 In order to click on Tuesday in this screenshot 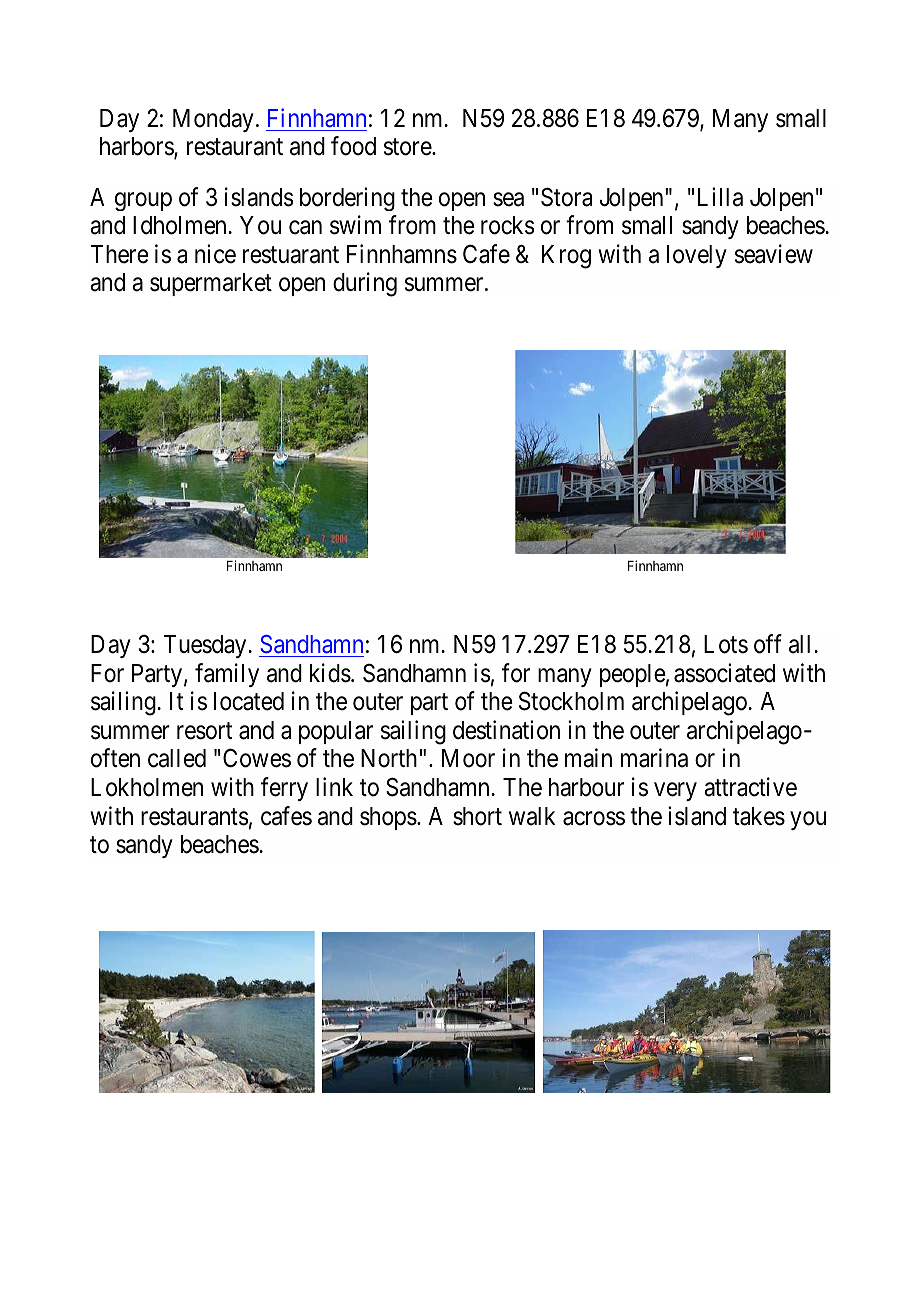, I will do `click(206, 646)`.
